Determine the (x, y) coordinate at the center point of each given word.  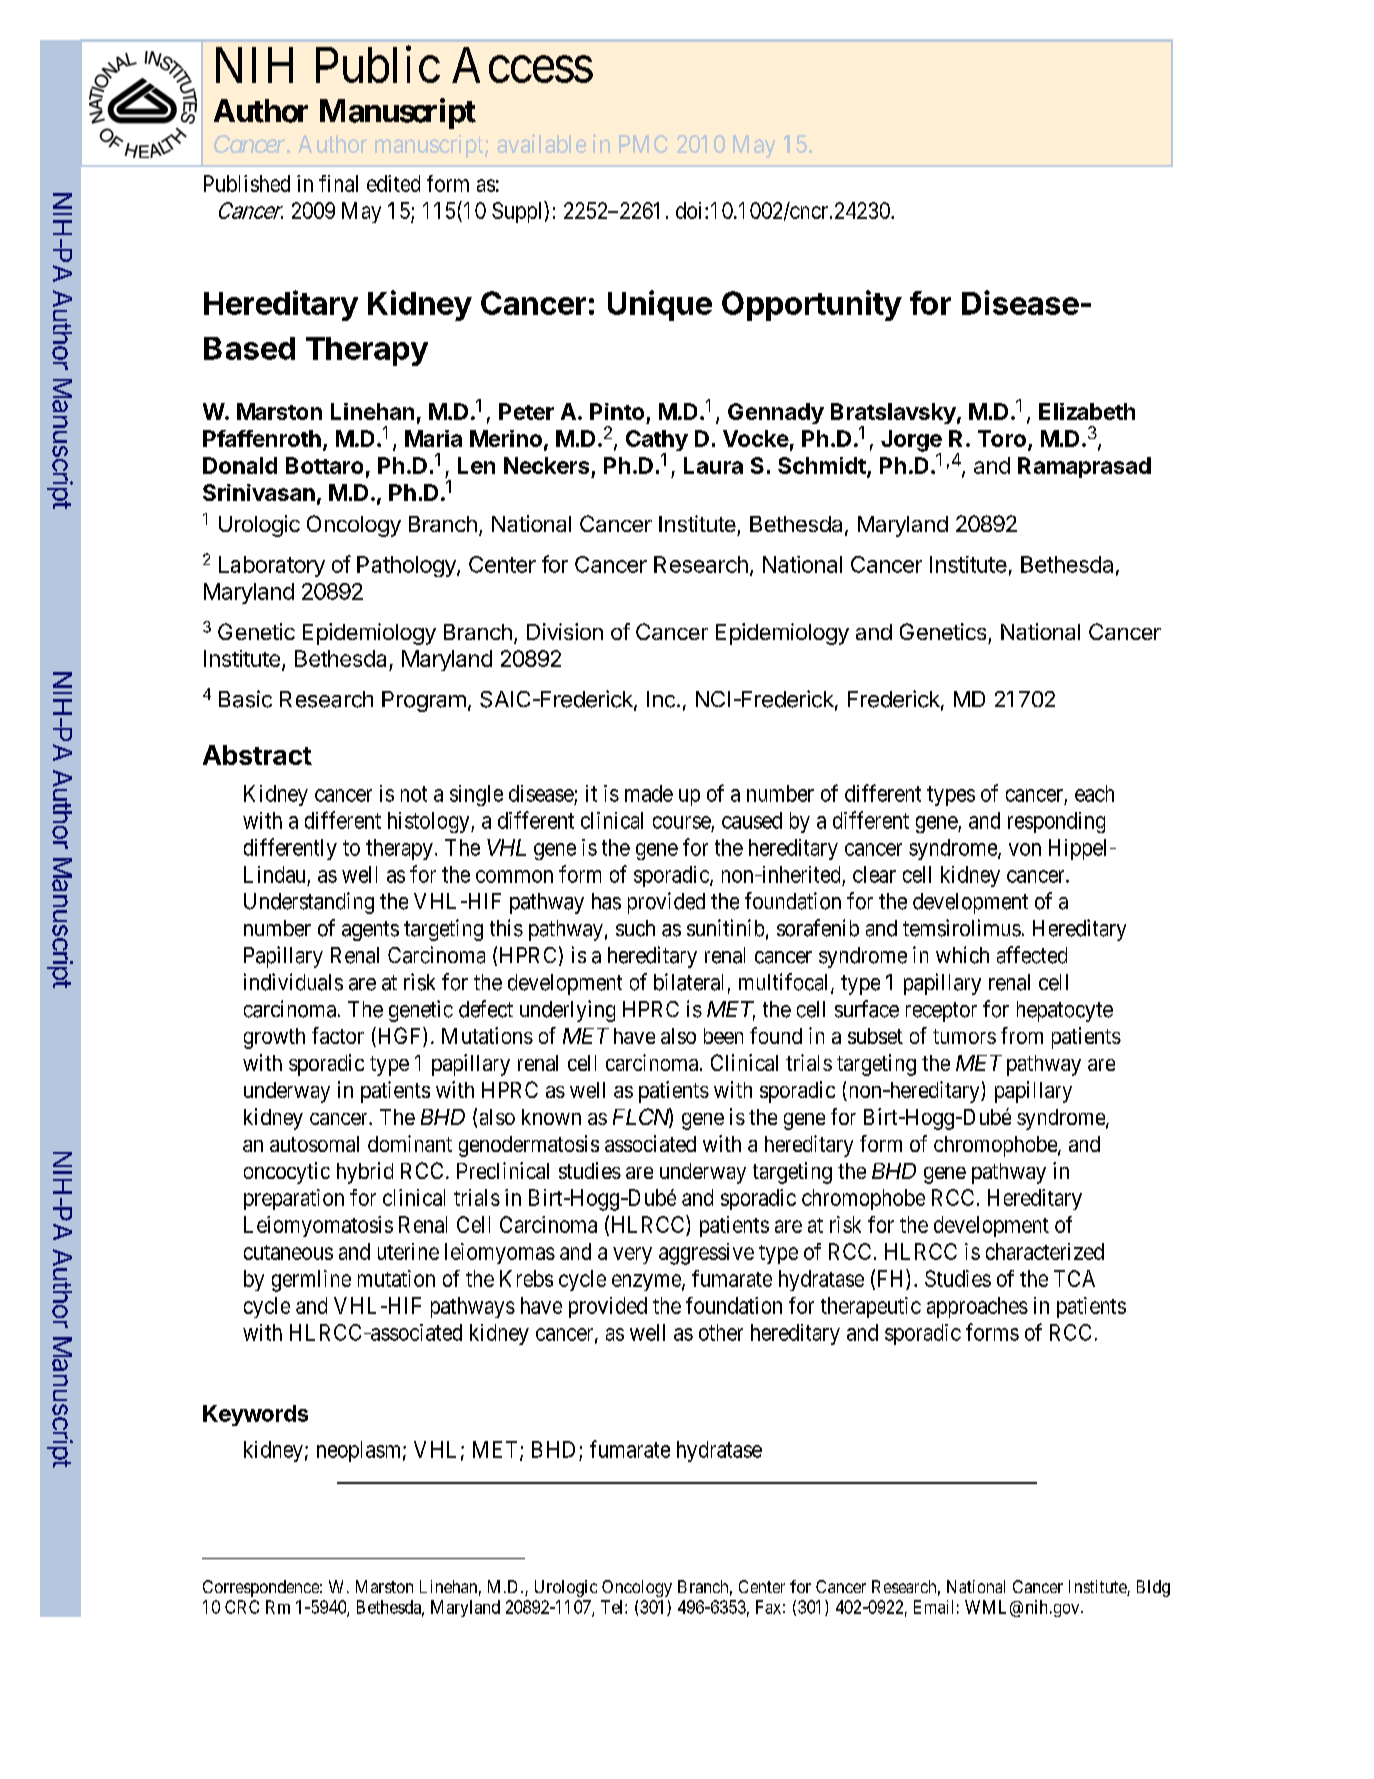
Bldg (1153, 1588)
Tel (613, 1607)
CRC (242, 1607)
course (682, 822)
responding (1056, 822)
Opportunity (812, 305)
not (414, 794)
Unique (660, 305)
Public (378, 64)
